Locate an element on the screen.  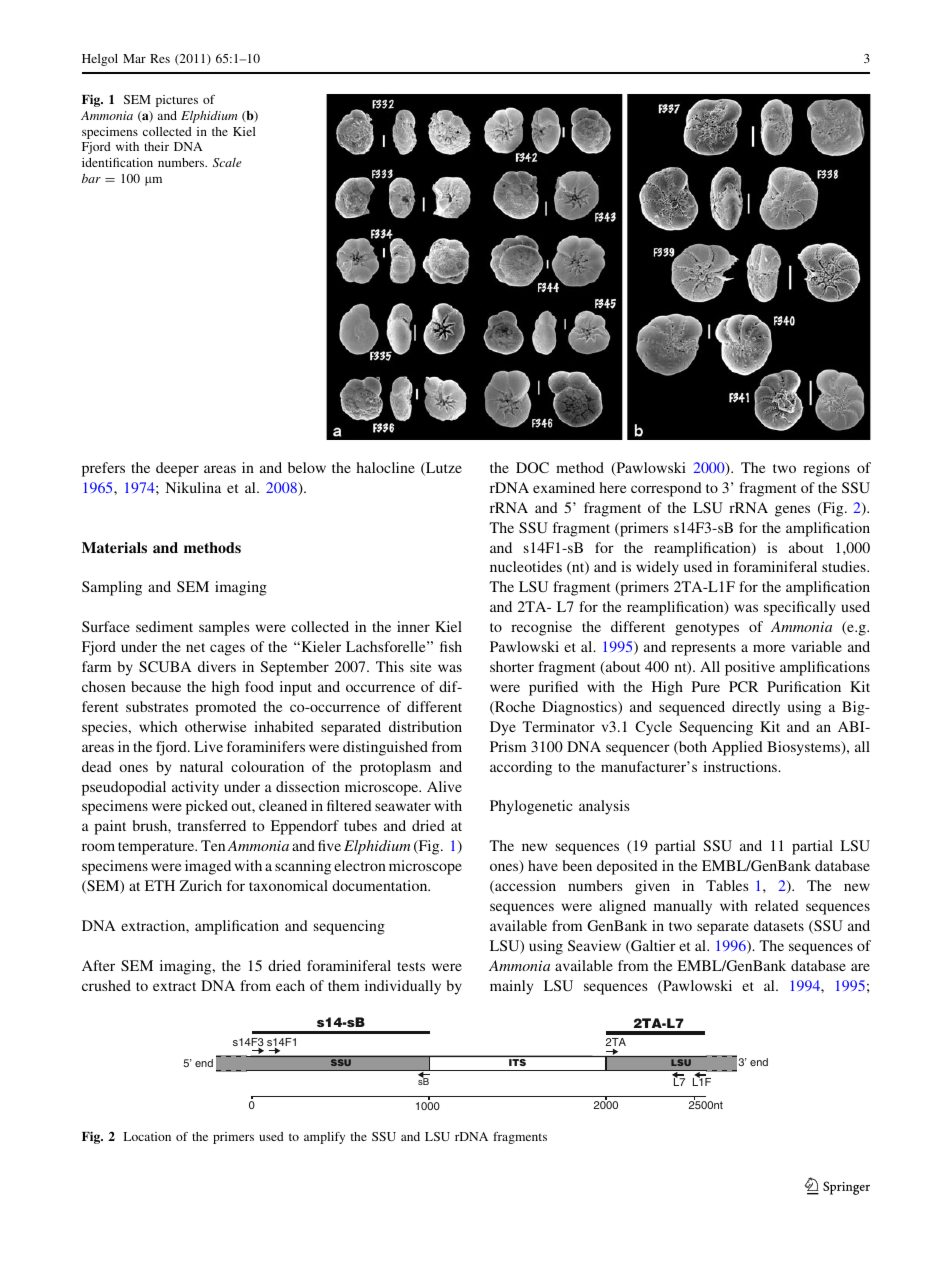
regions is located at coordinates (826, 469).
